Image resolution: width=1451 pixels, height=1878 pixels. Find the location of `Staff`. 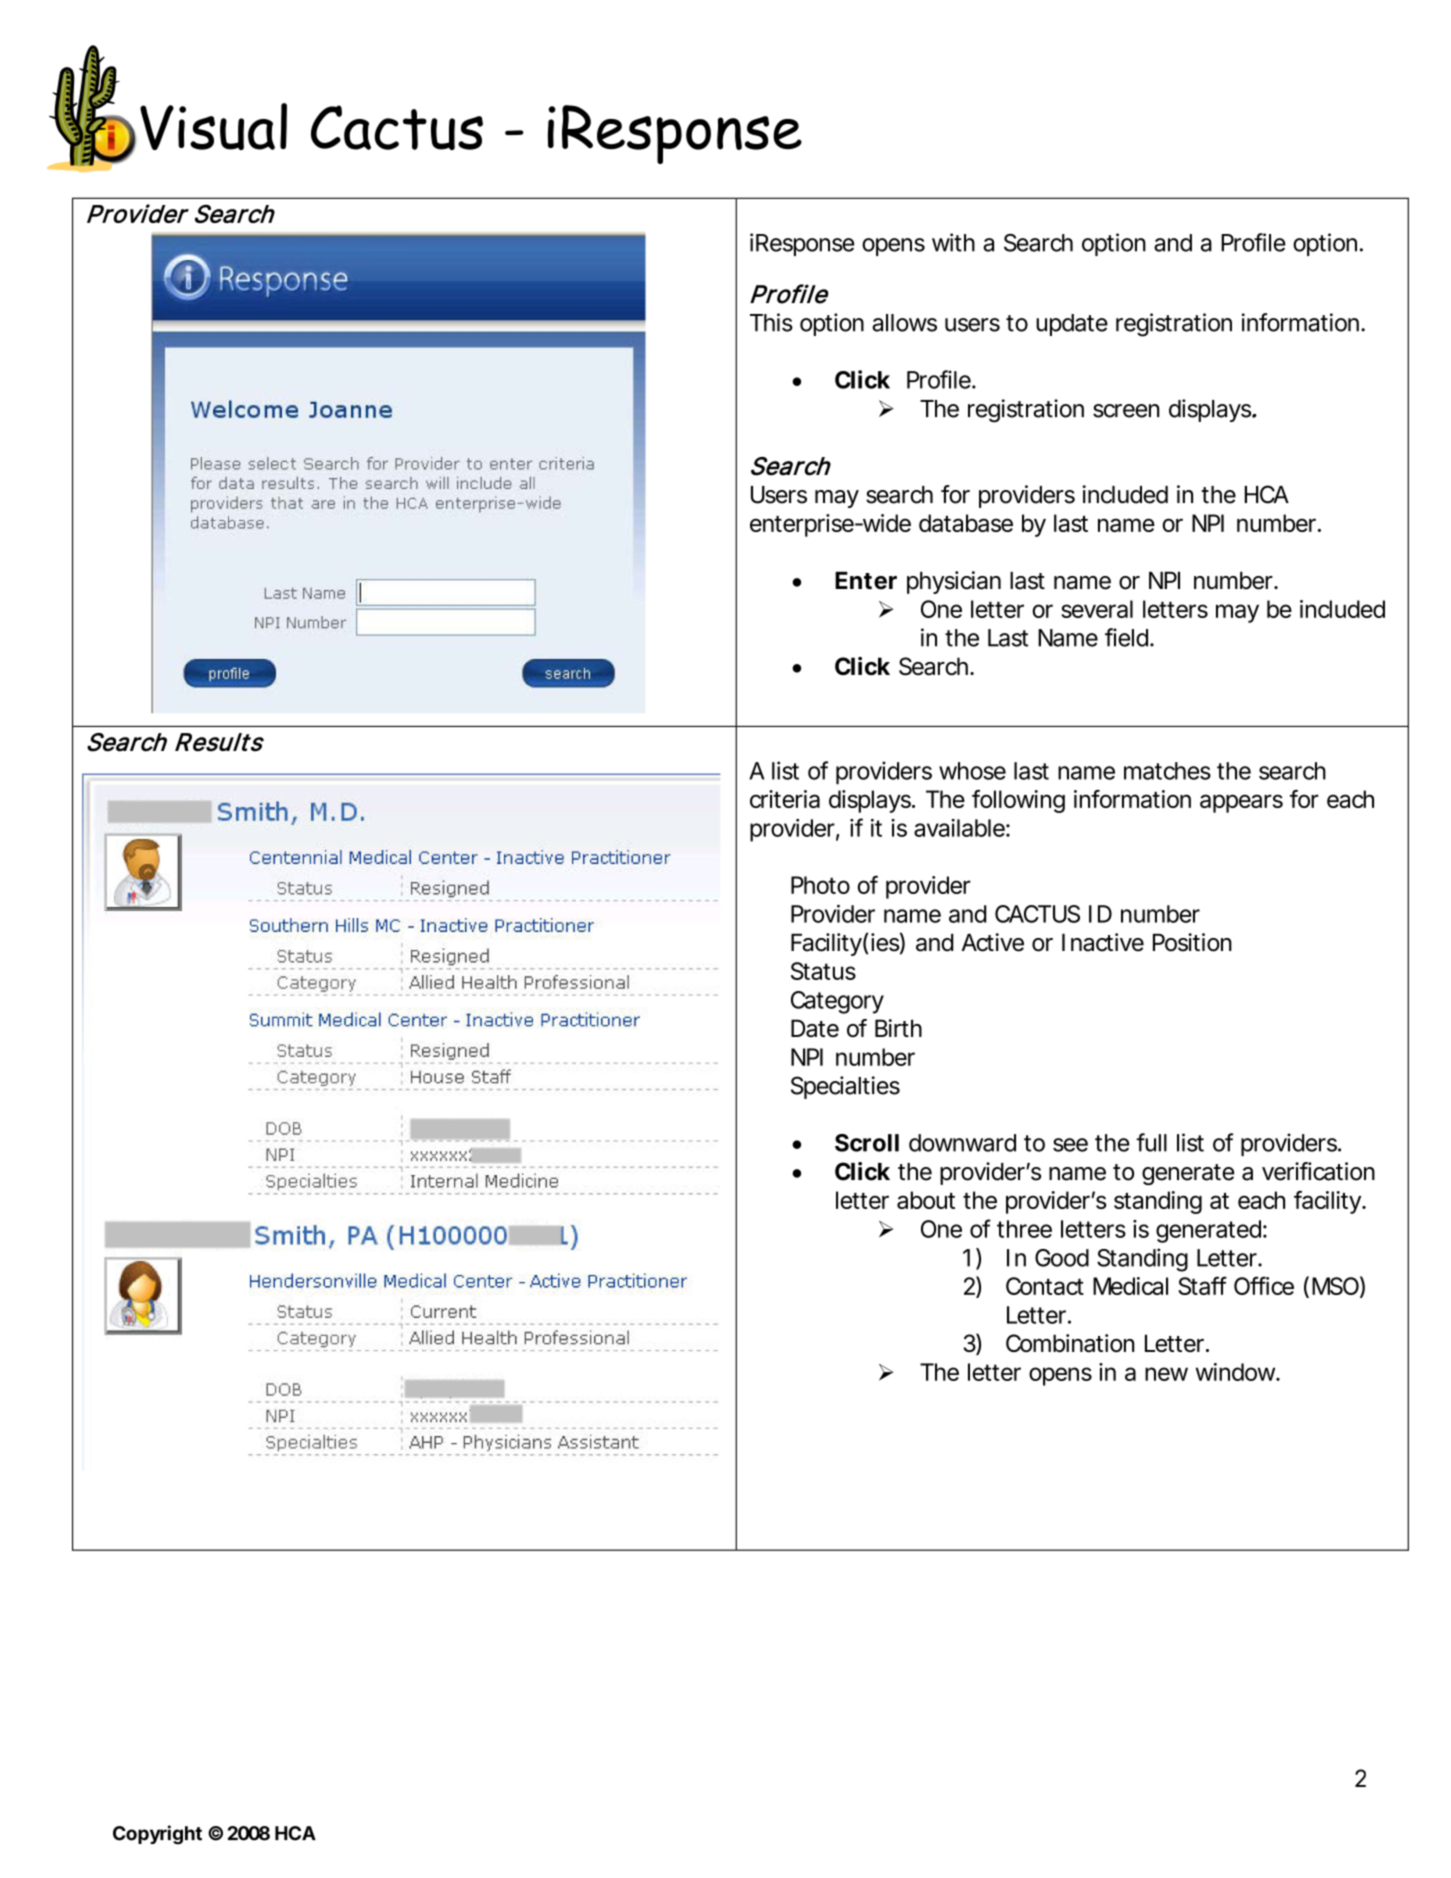

Staff is located at coordinates (1202, 1285).
